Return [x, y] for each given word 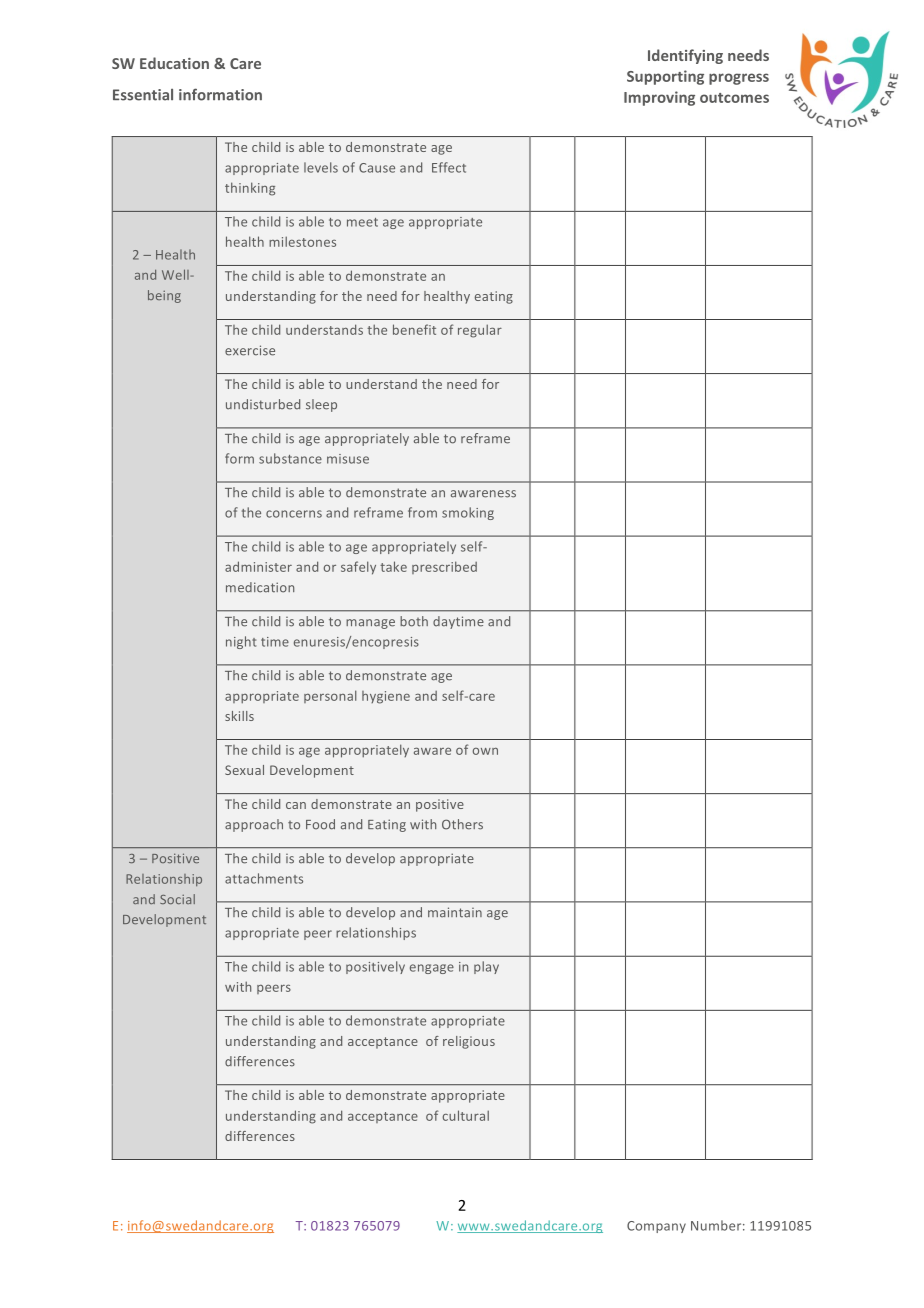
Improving [659, 98]
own [485, 751]
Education [174, 63]
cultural [465, 1115]
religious [469, 1042]
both [414, 621]
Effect [449, 167]
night [241, 642]
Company [656, 1227]
